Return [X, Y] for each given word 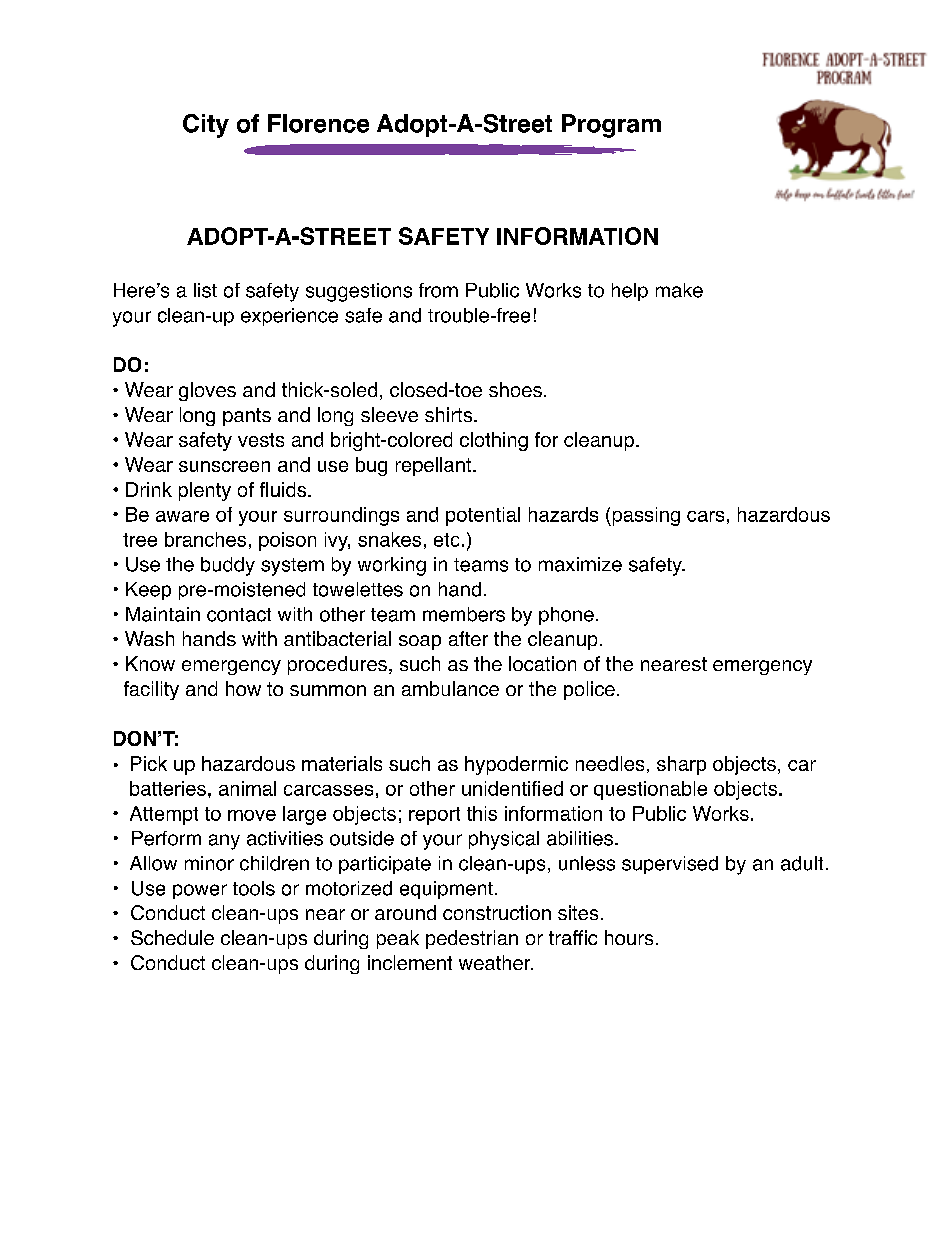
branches [205, 539]
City [206, 126]
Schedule [172, 937]
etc [446, 540]
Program [611, 126]
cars [705, 516]
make [679, 290]
